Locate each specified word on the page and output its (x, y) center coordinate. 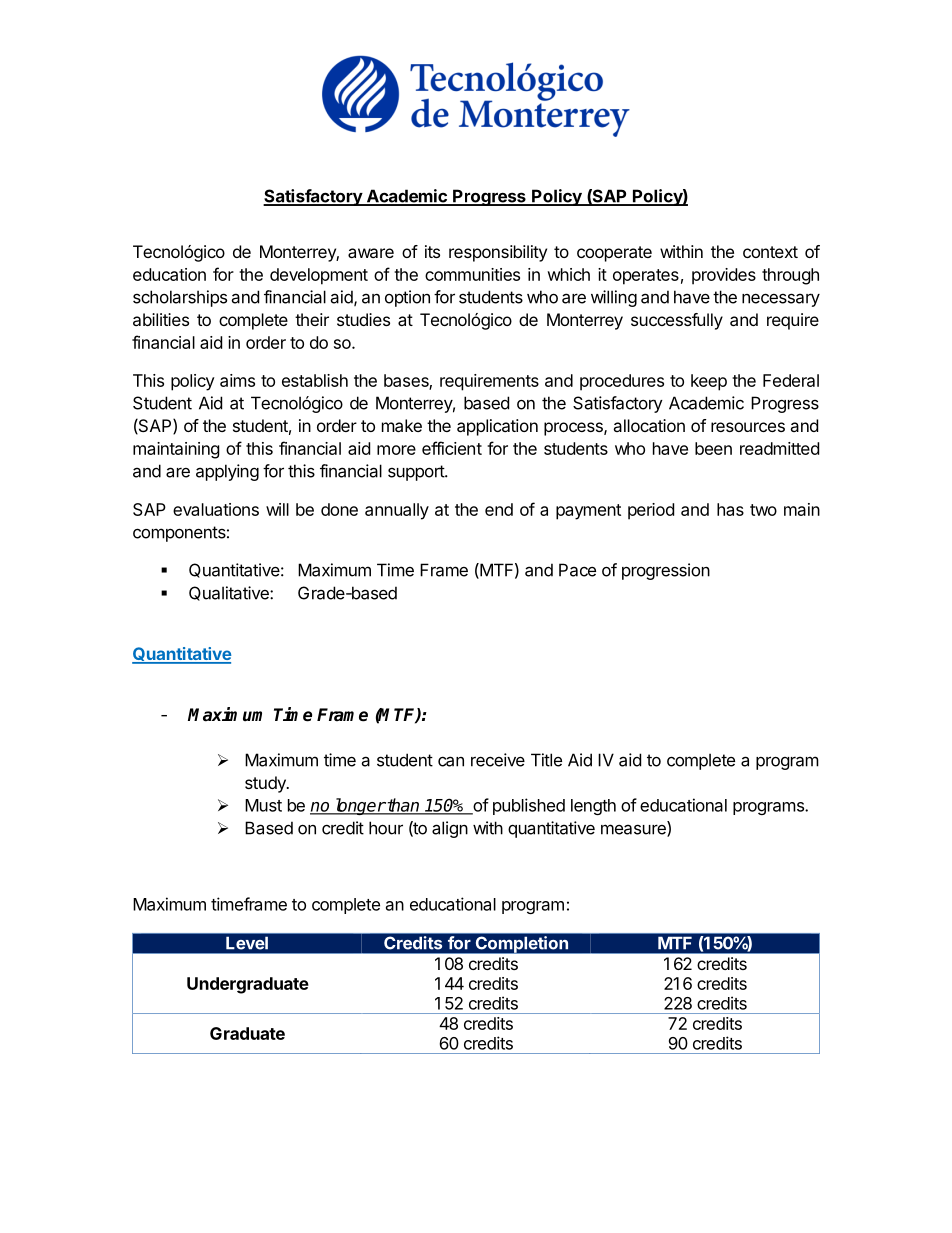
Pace (577, 570)
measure (634, 830)
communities (472, 274)
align (450, 829)
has (730, 509)
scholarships (180, 298)
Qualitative (230, 593)
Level (247, 943)
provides (724, 276)
